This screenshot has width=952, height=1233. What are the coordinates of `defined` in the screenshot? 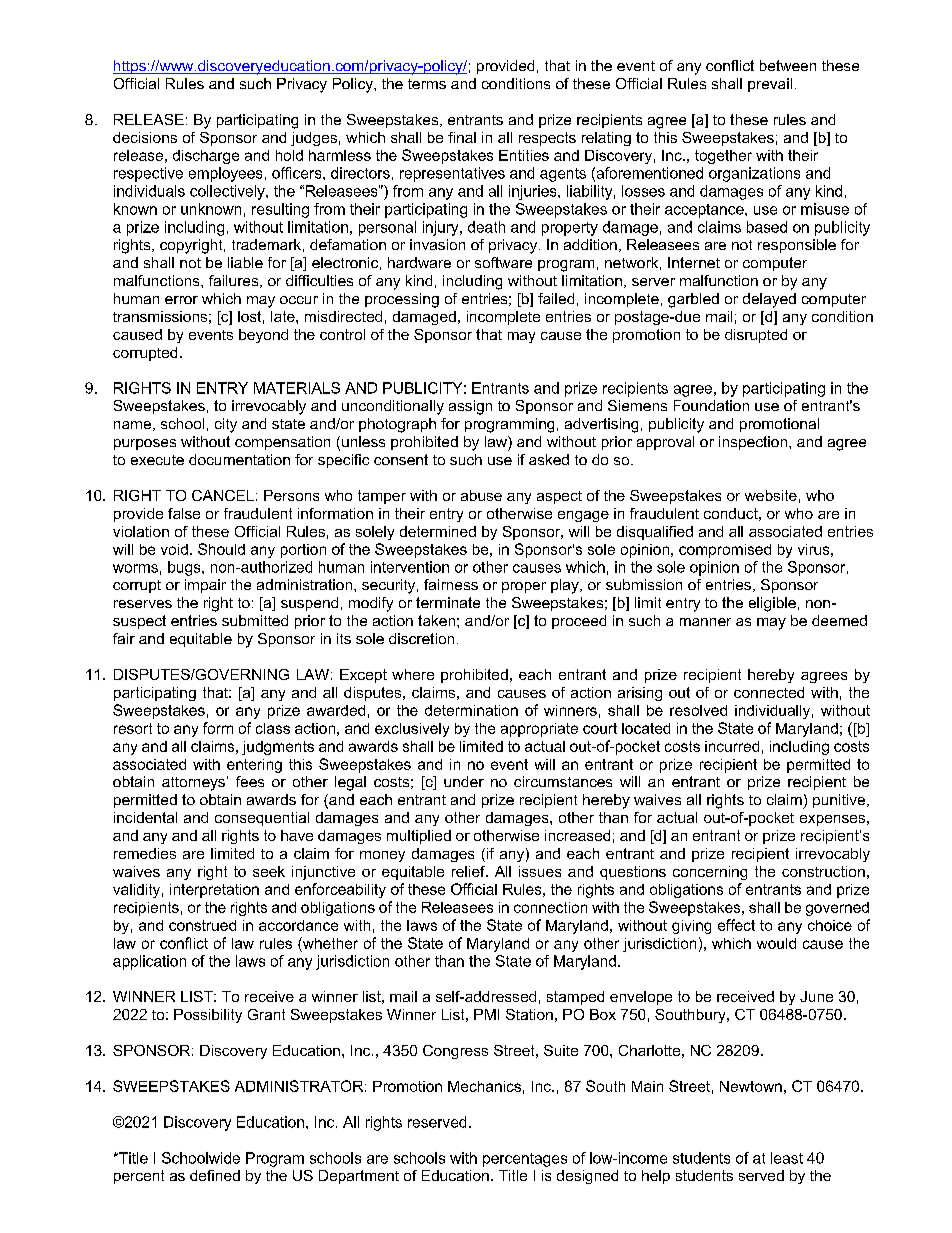 It's located at (215, 1175).
